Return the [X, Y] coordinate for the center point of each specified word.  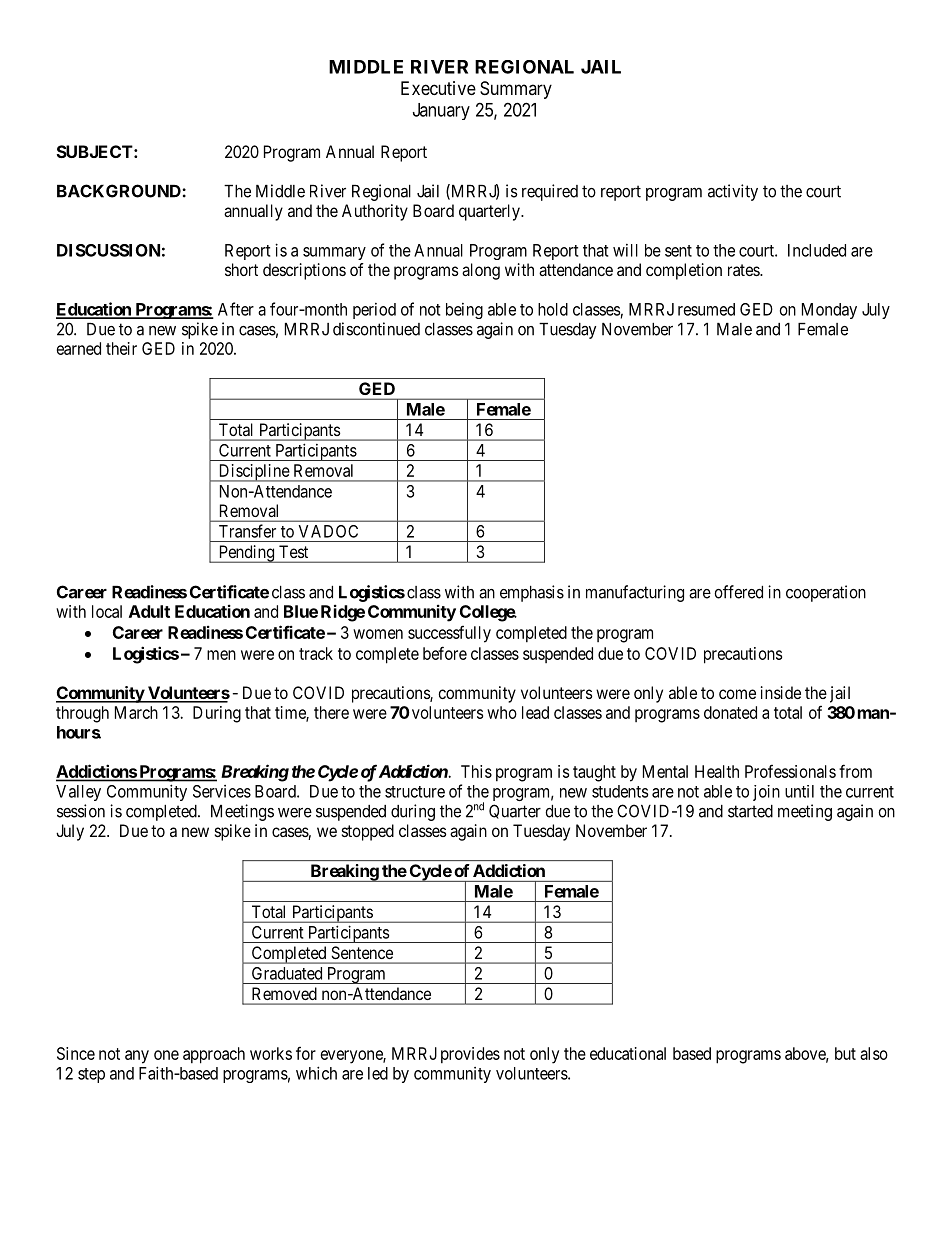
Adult [149, 611]
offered [738, 592]
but [845, 1053]
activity [733, 192]
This [476, 771]
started [750, 811]
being [464, 311]
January [441, 111]
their [121, 348]
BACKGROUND [120, 191]
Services [222, 791]
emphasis [532, 593]
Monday [829, 311]
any [137, 1057]
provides [470, 1055]
